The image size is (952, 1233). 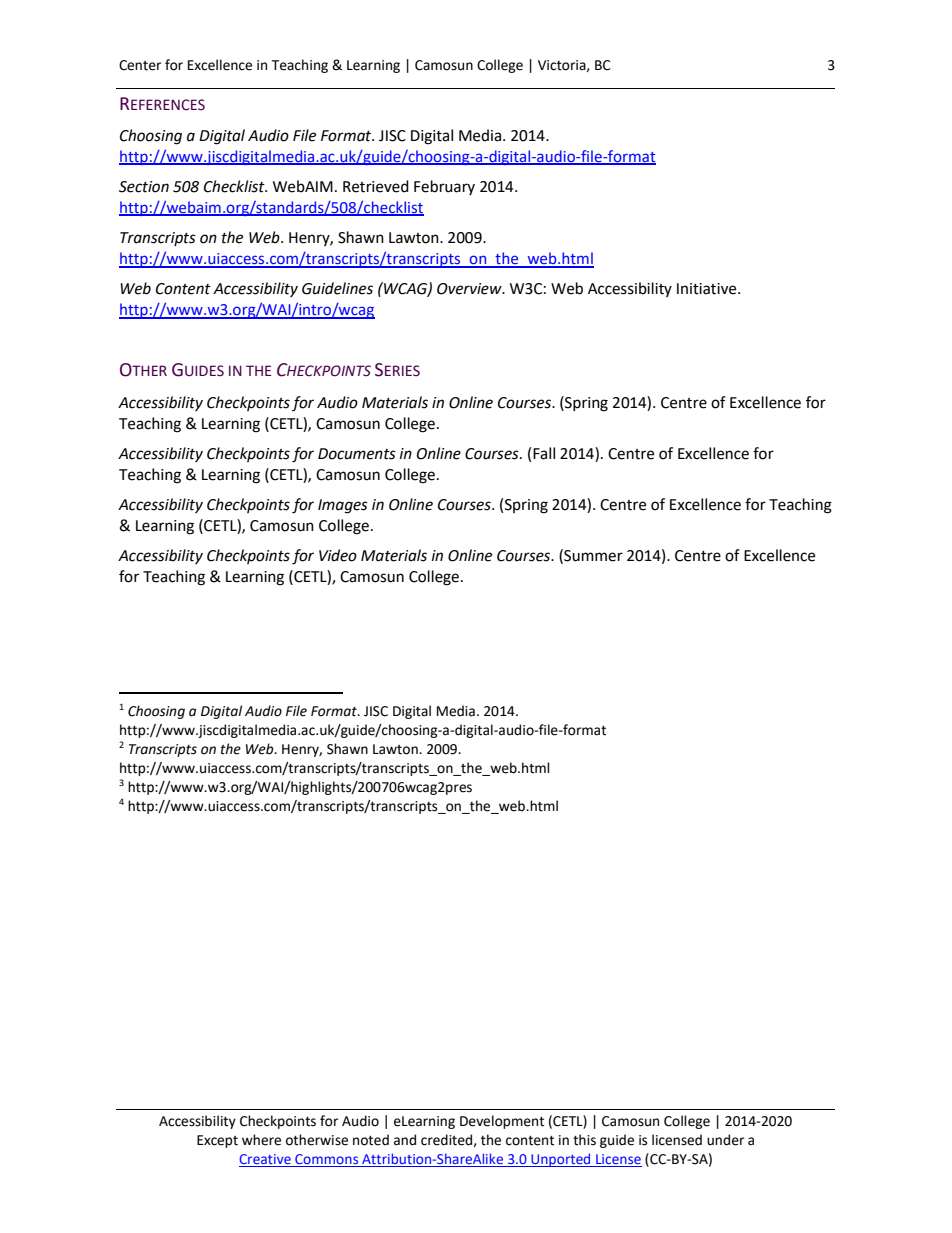 I want to click on Overview, so click(x=470, y=289).
